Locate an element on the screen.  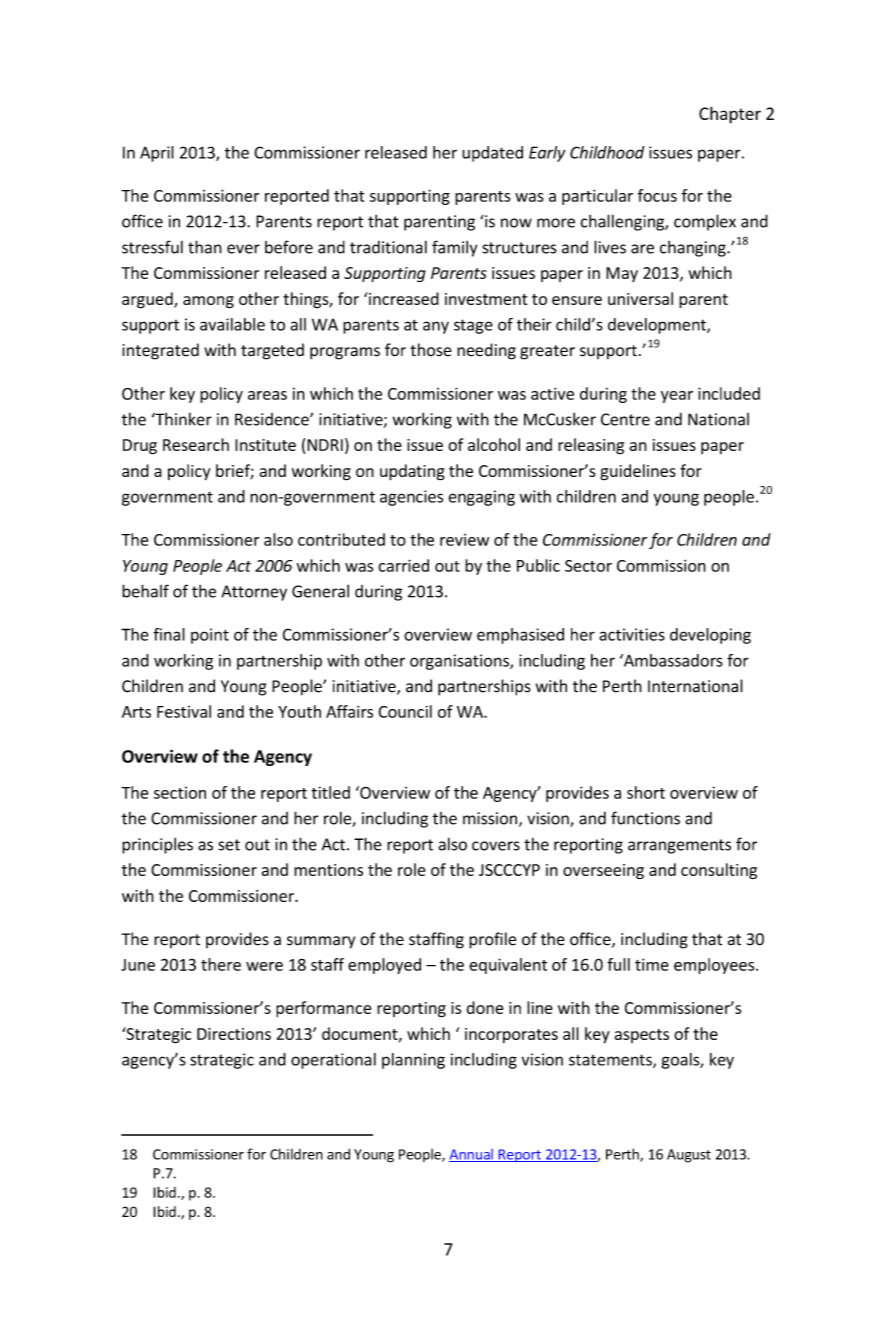
updated is located at coordinates (492, 154).
